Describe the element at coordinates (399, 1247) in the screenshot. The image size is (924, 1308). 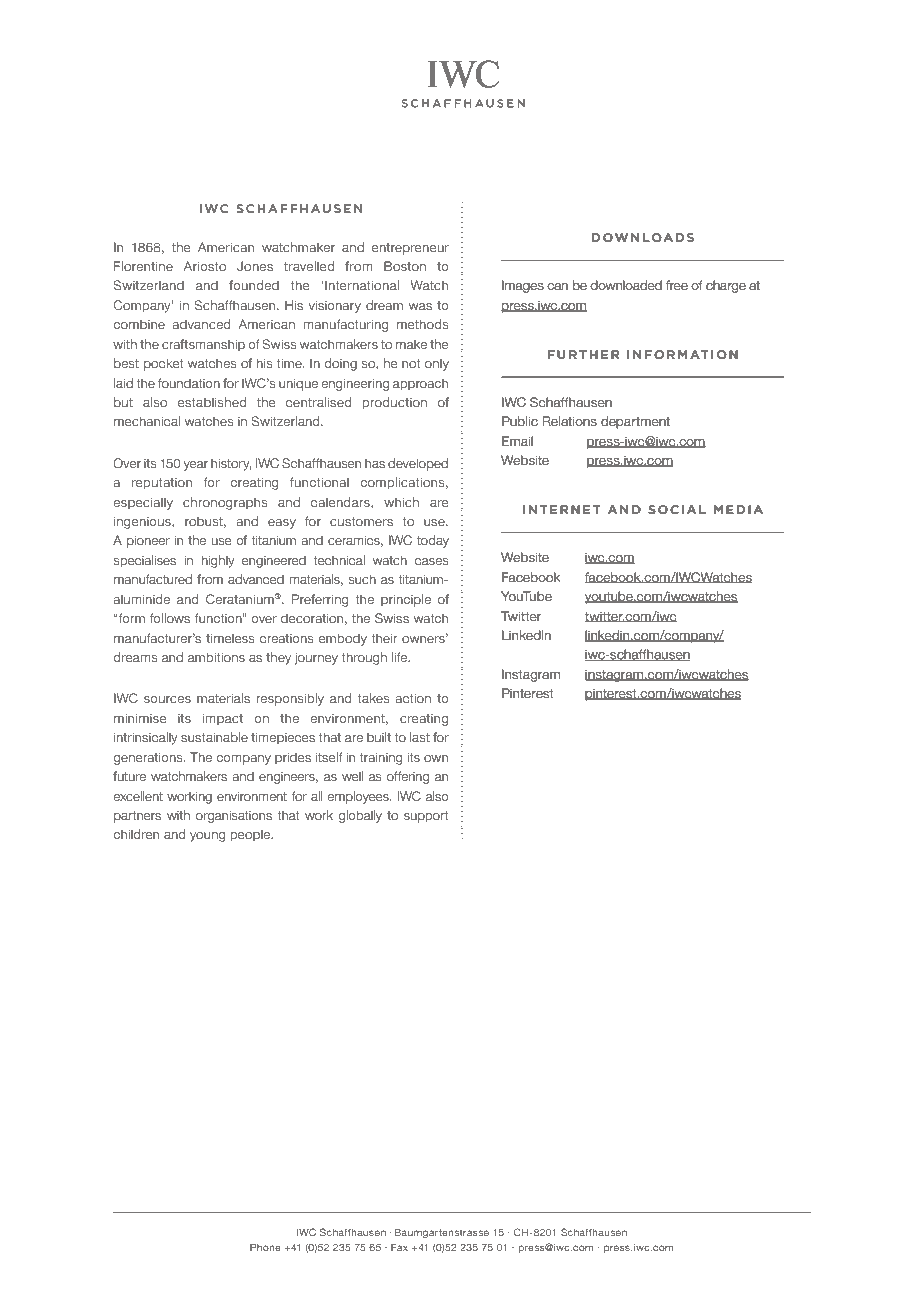
I see `Fax` at that location.
